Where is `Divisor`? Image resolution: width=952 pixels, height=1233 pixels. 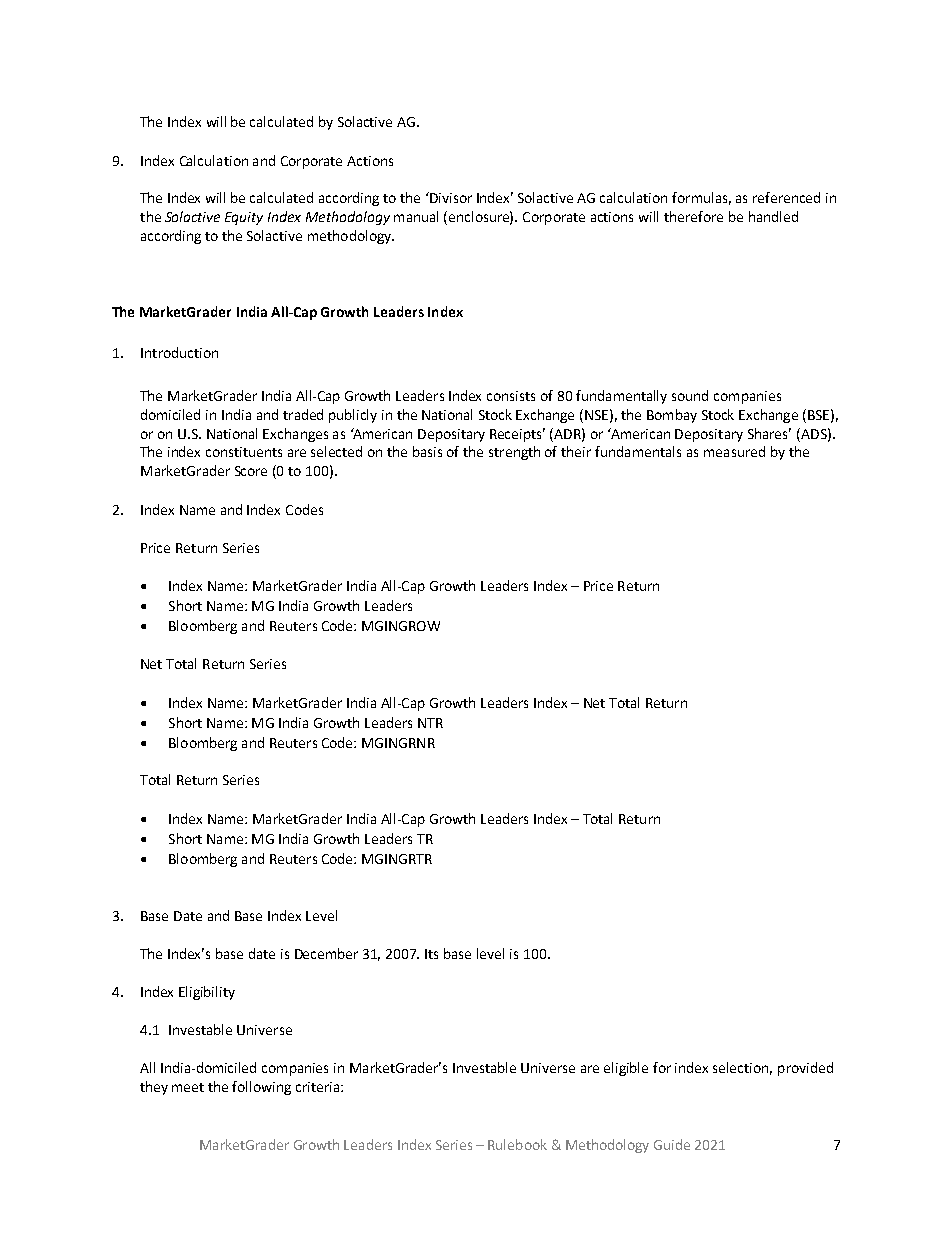 Divisor is located at coordinates (450, 197).
